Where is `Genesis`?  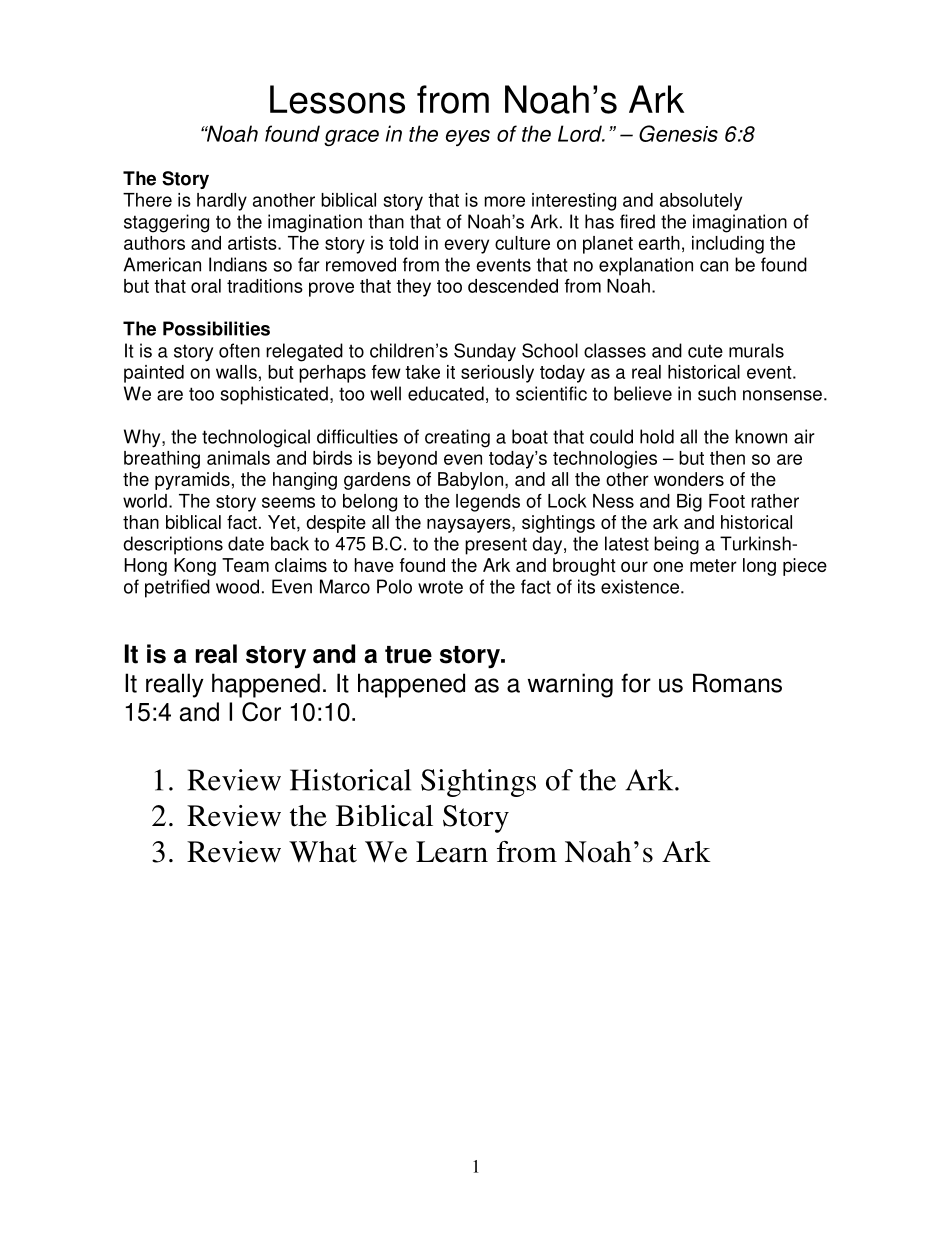
Genesis is located at coordinates (678, 133).
